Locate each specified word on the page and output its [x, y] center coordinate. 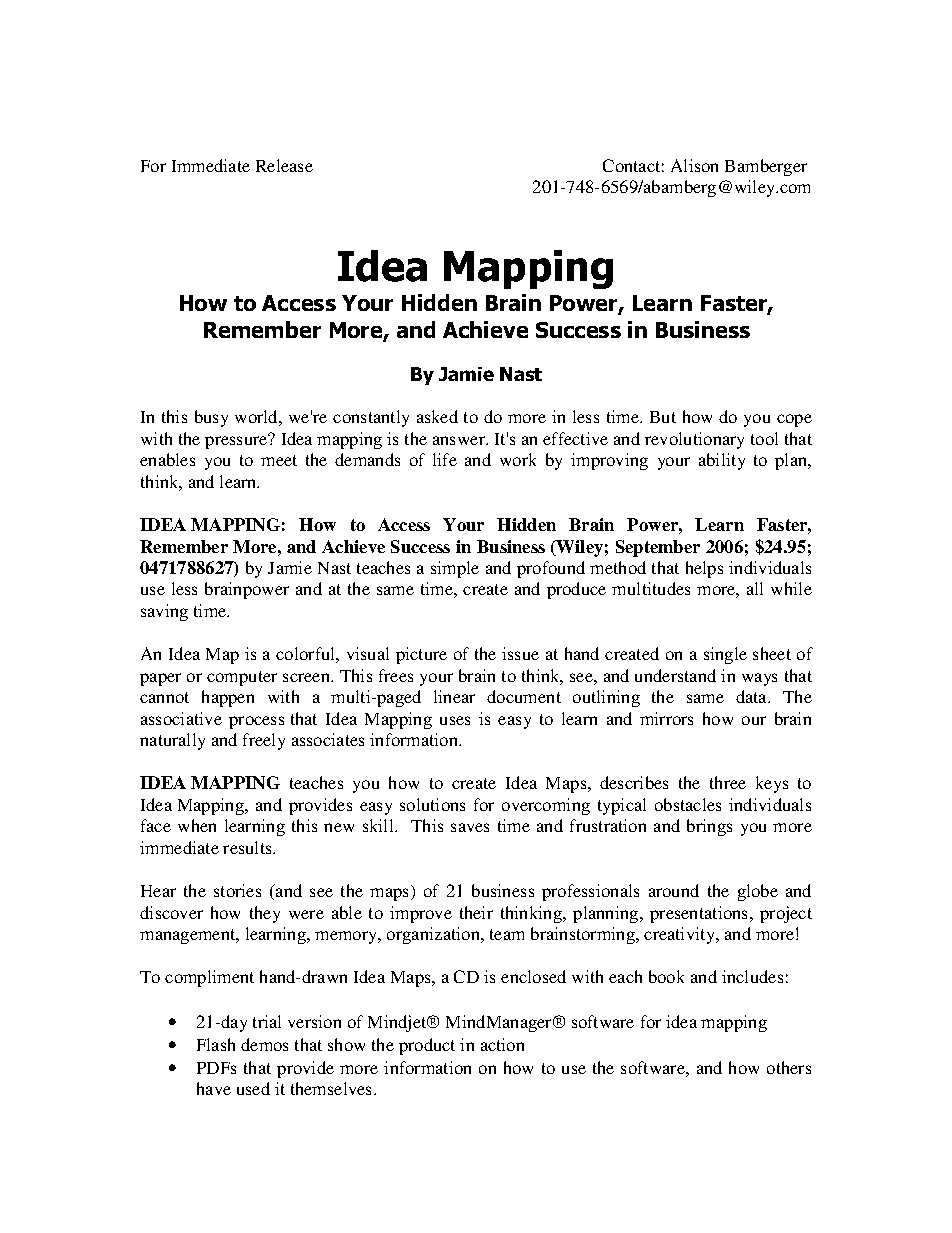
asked [437, 416]
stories [237, 890]
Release [284, 165]
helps [704, 569]
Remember [184, 546]
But [663, 417]
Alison [694, 165]
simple [455, 569]
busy [211, 418]
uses [455, 720]
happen [228, 698]
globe [758, 892]
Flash [216, 1044]
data [752, 696]
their [476, 912]
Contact [631, 165]
